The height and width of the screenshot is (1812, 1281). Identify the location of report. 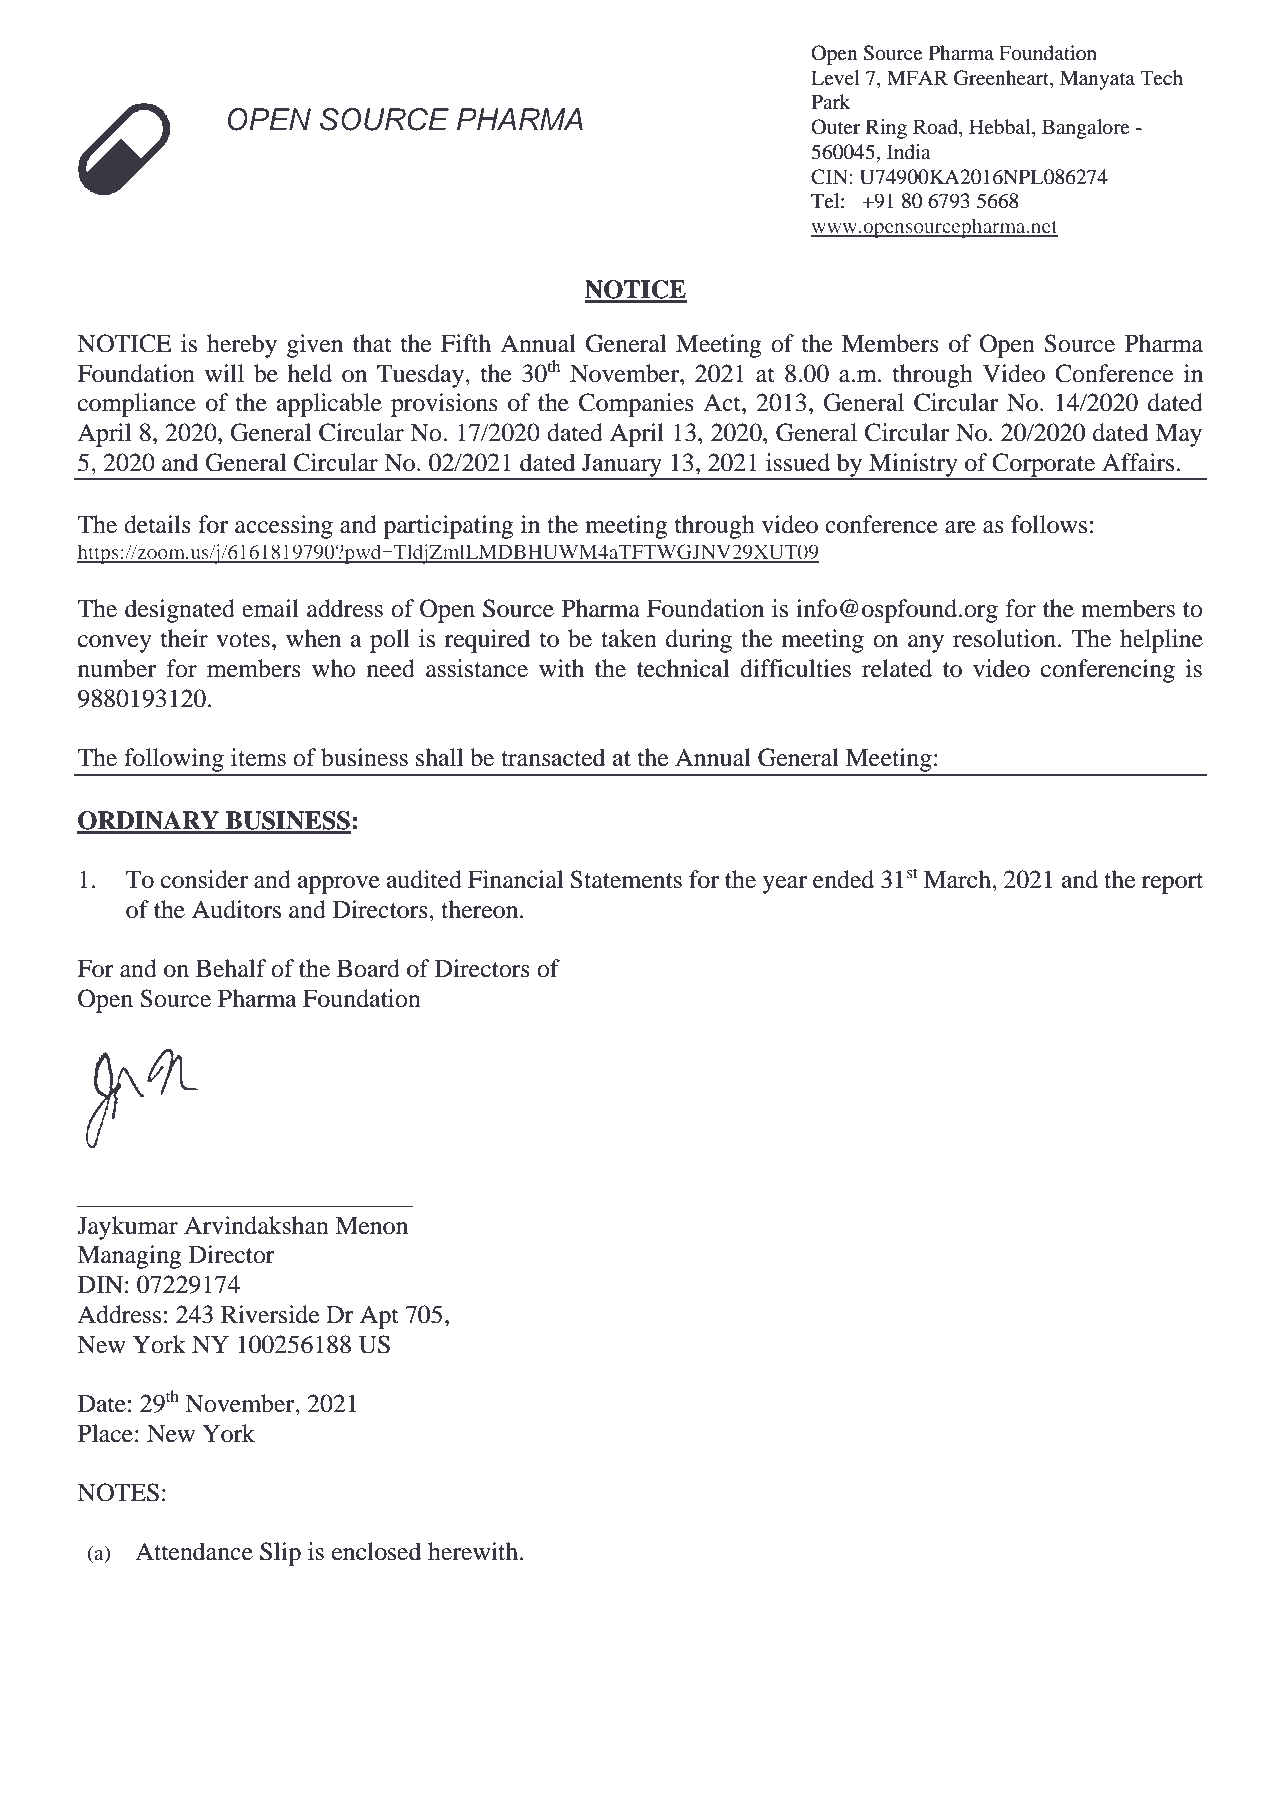
(1172, 883).
